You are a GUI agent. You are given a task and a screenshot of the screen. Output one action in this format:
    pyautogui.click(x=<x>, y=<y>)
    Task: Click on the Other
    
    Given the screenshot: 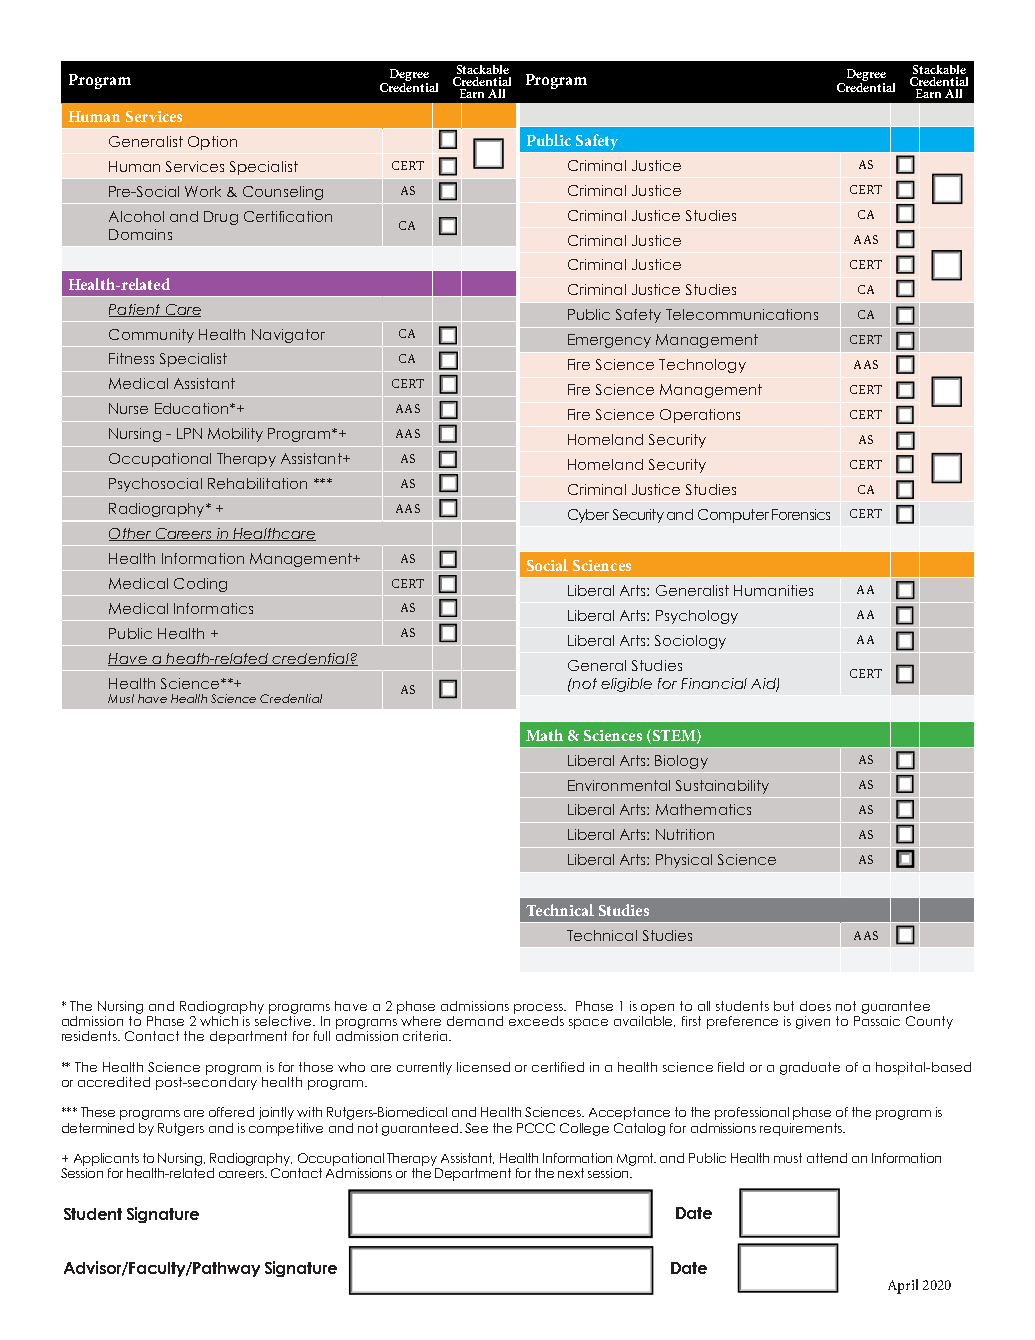 What is the action you would take?
    pyautogui.click(x=131, y=534)
